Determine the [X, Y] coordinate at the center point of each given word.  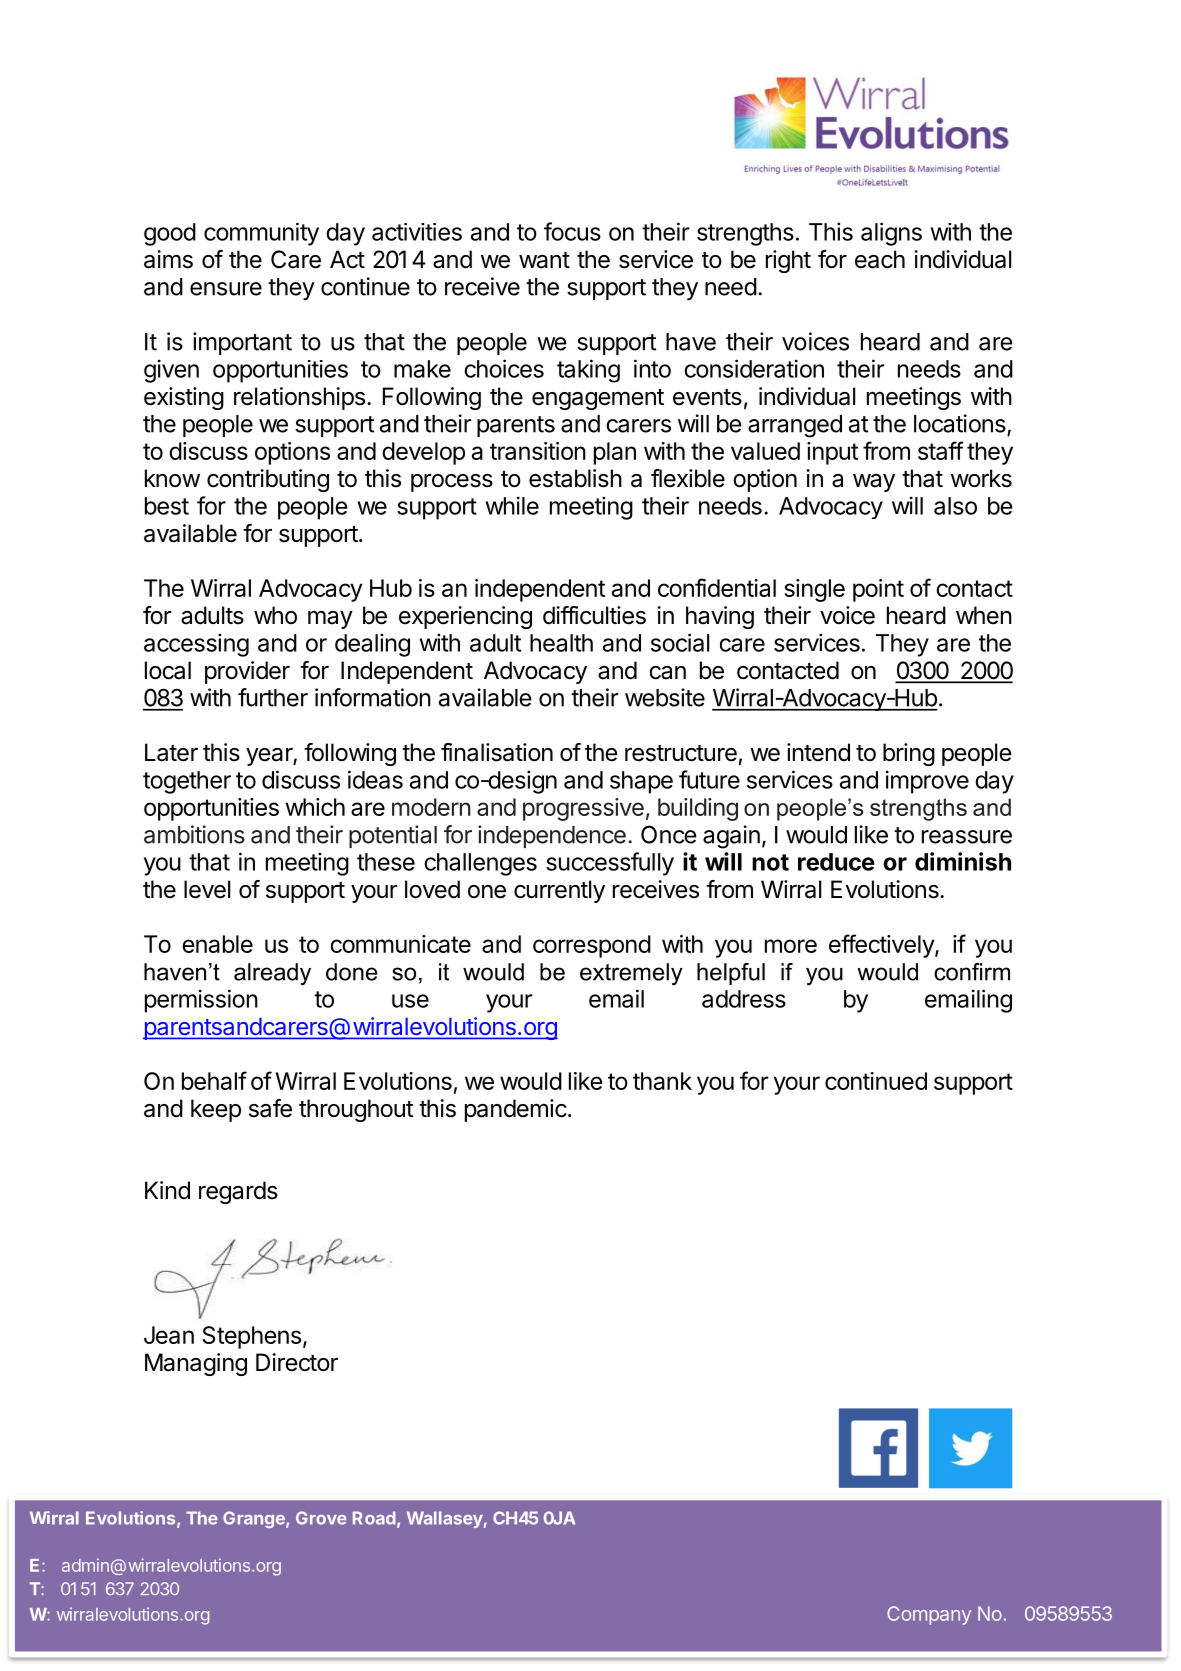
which [315, 807]
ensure [226, 289]
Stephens [251, 1337]
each [880, 259]
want [544, 260]
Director [297, 1362]
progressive [583, 809]
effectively [882, 946]
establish [575, 478]
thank [662, 1081]
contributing [268, 480]
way [874, 483]
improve [927, 782]
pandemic [516, 1110]
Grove [321, 1518]
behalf [214, 1080]
